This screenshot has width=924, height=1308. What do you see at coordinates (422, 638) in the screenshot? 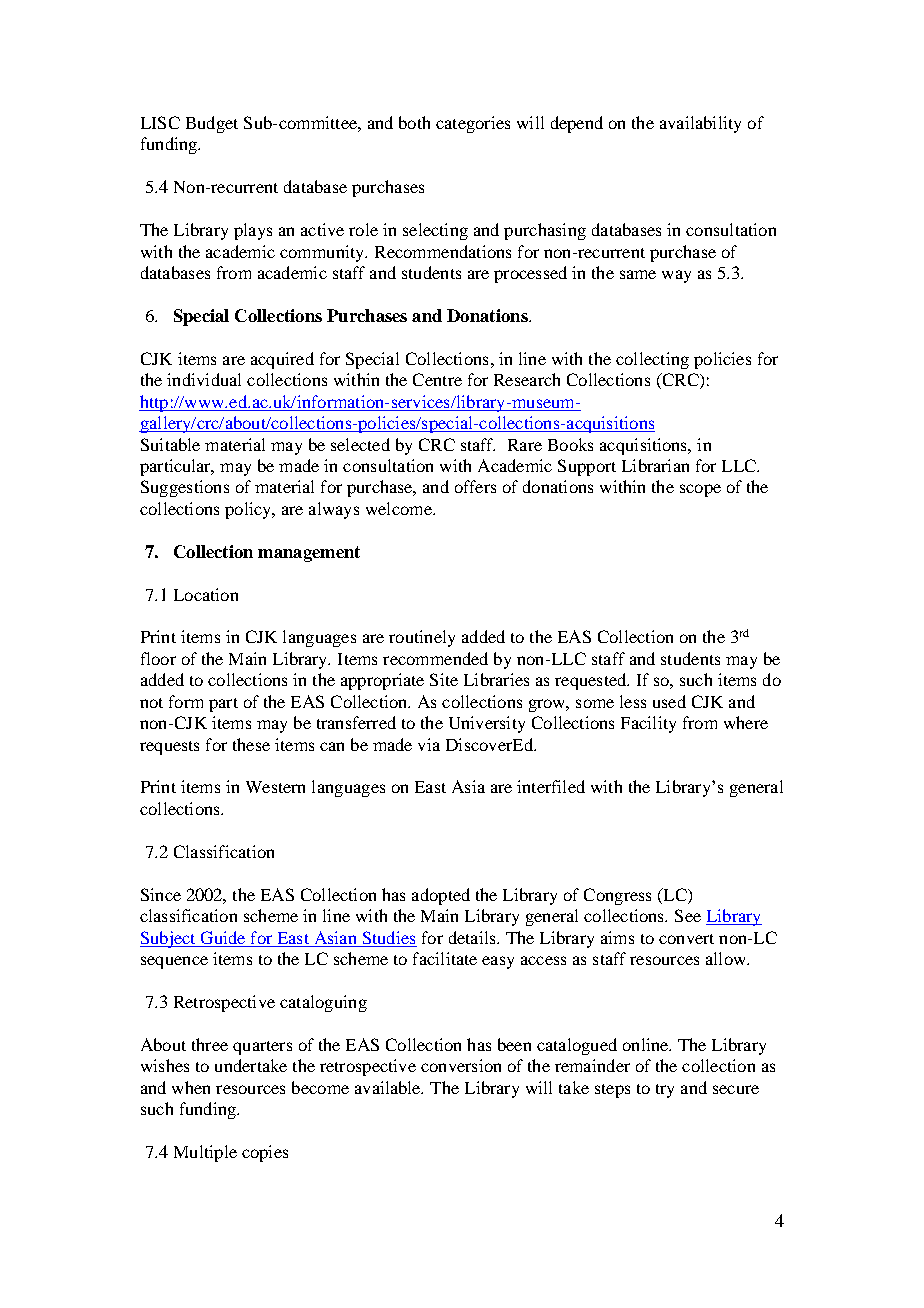
I see `routinely` at bounding box center [422, 638].
